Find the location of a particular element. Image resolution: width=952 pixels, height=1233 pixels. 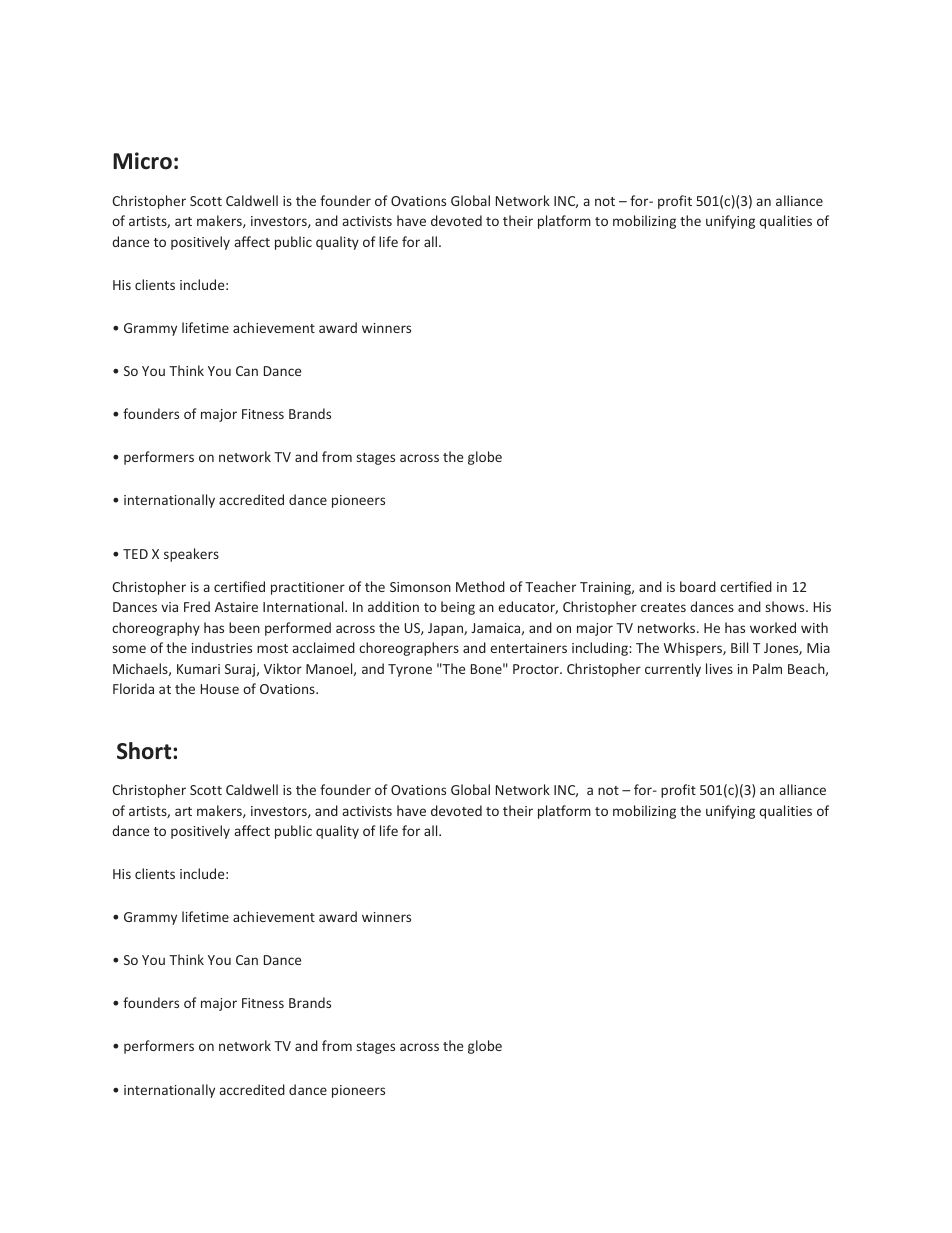

Fred is located at coordinates (197, 606).
